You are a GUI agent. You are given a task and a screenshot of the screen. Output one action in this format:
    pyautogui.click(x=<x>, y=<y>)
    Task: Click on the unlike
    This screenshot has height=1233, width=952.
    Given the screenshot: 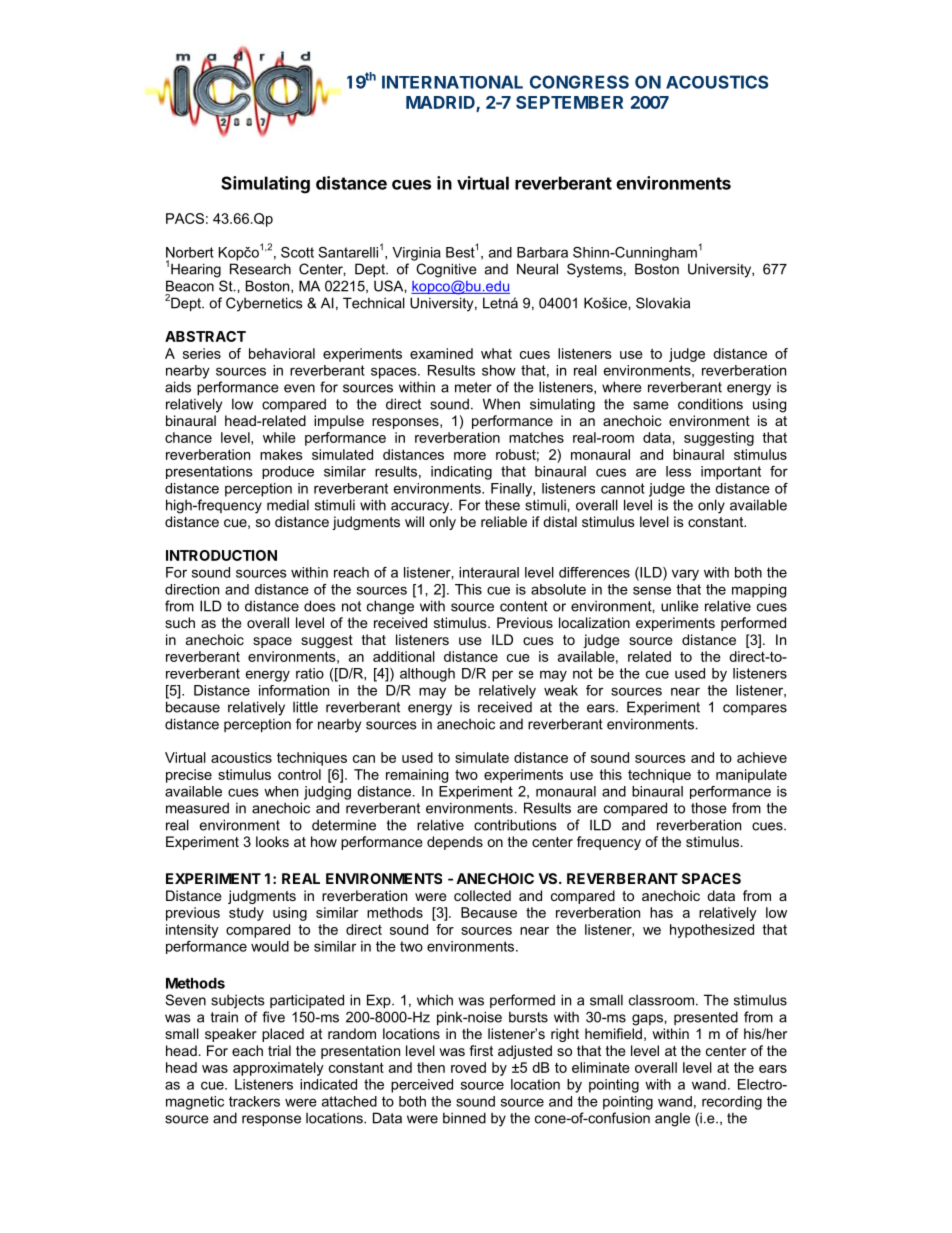 What is the action you would take?
    pyautogui.click(x=680, y=606)
